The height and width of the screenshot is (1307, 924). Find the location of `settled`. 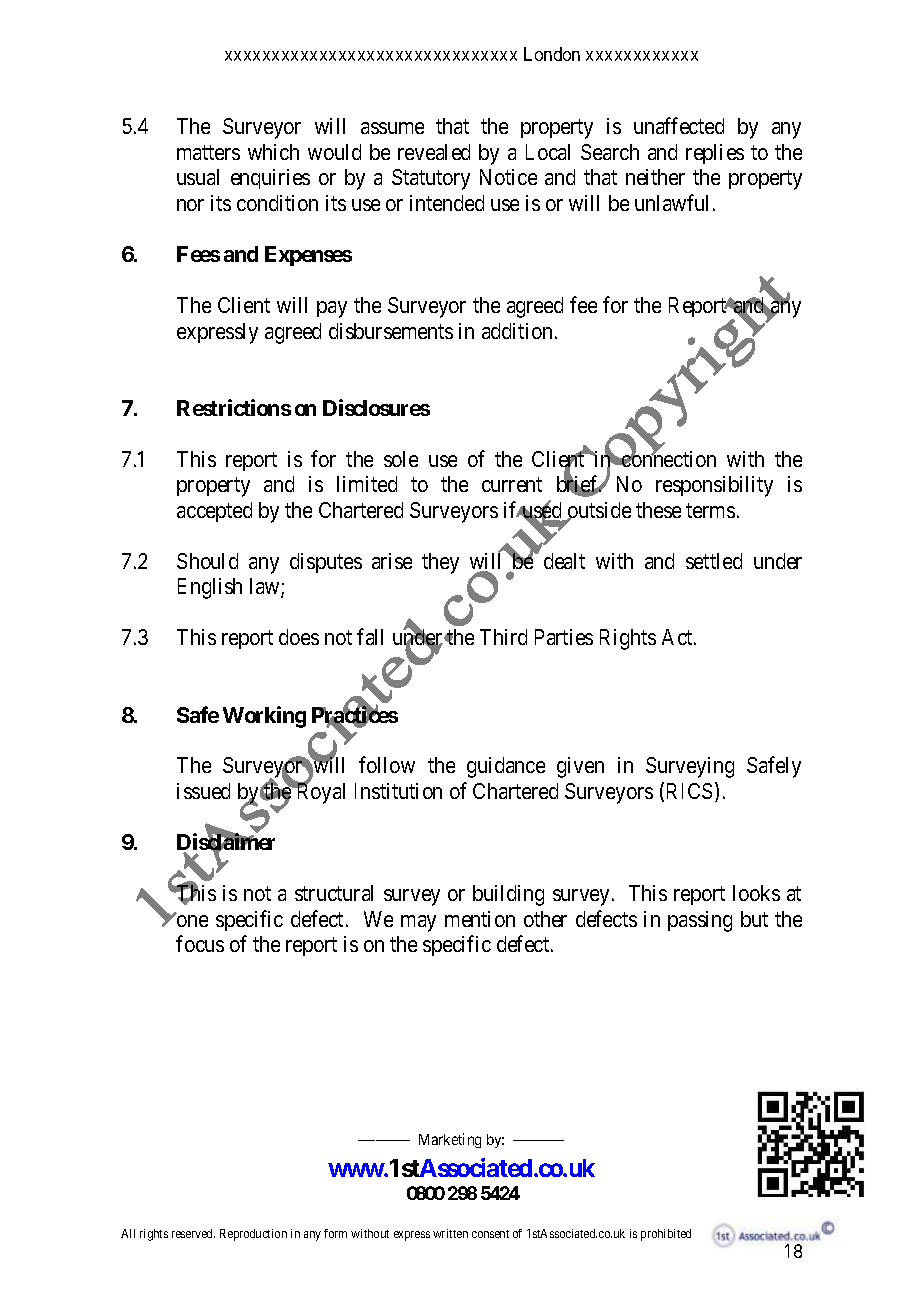

settled is located at coordinates (714, 561).
